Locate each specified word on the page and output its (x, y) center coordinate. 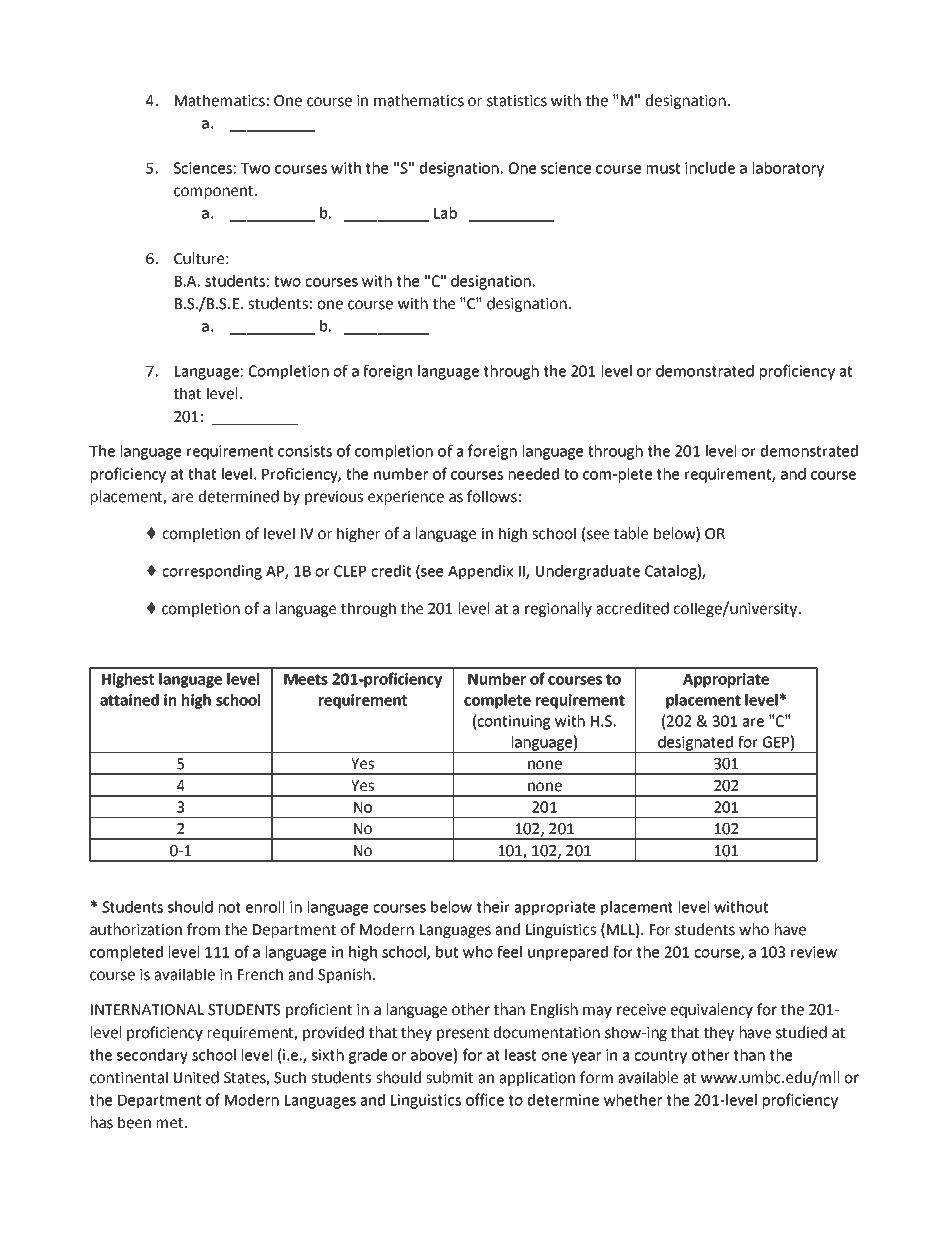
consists (305, 451)
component (215, 192)
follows (492, 496)
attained (129, 700)
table (631, 533)
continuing (514, 722)
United (196, 1077)
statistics (517, 101)
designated (695, 744)
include (710, 168)
